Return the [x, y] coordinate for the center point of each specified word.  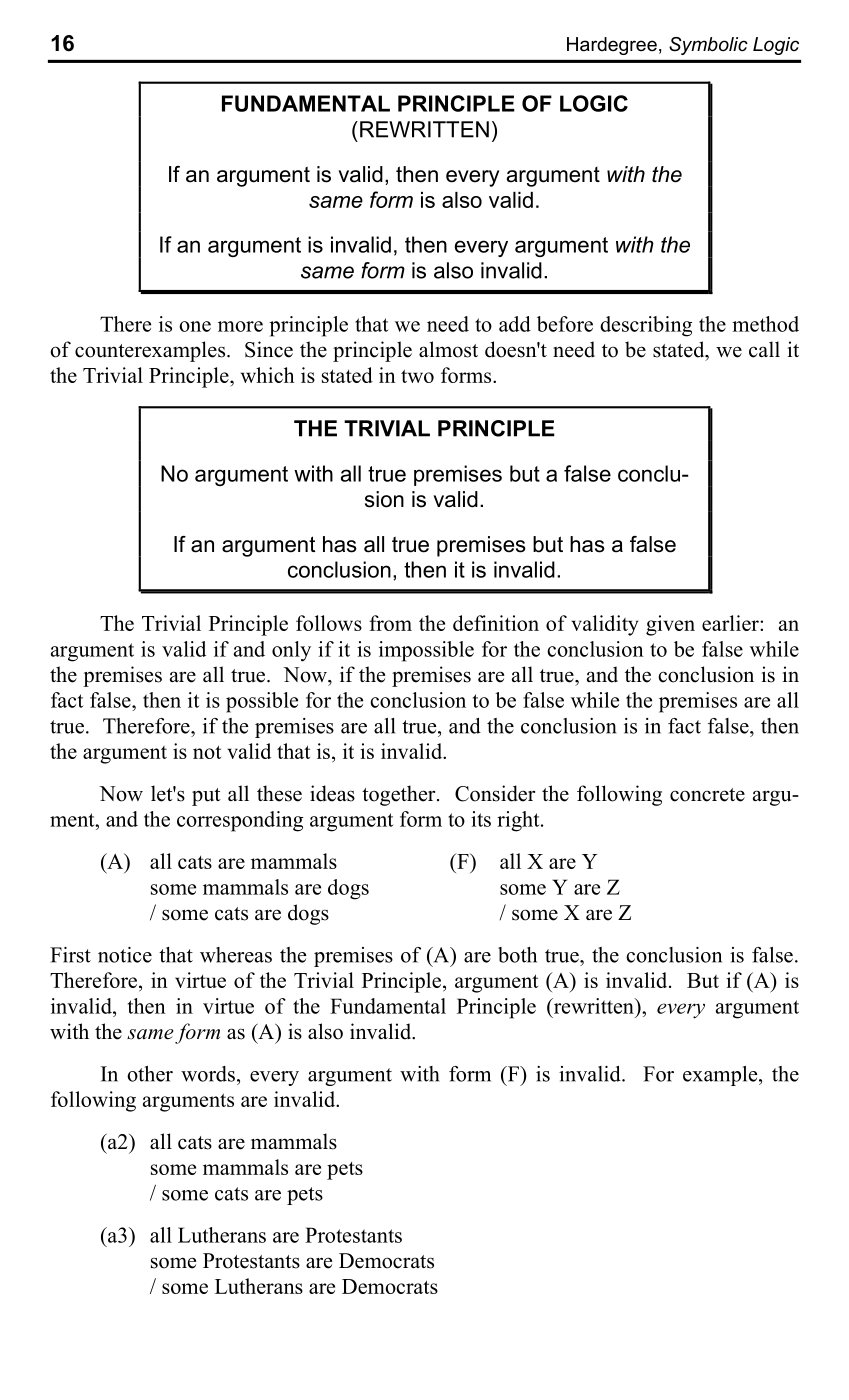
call [764, 349]
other [150, 1074]
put [206, 797]
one [195, 326]
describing [646, 326]
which [267, 375]
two [417, 376]
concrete [707, 795]
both [517, 955]
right [519, 821]
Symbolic [708, 46]
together [400, 795]
